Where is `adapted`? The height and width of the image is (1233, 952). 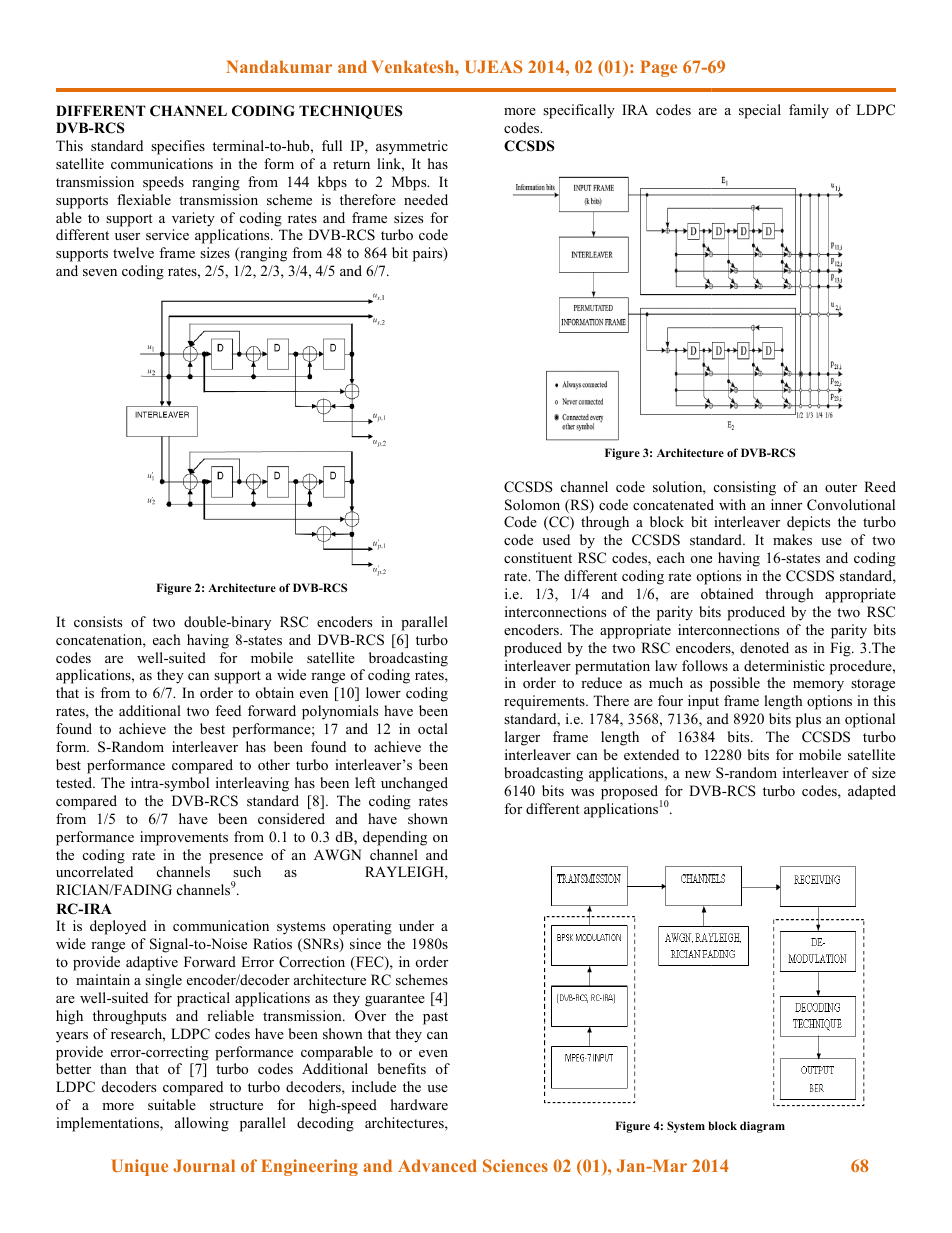 adapted is located at coordinates (872, 792).
